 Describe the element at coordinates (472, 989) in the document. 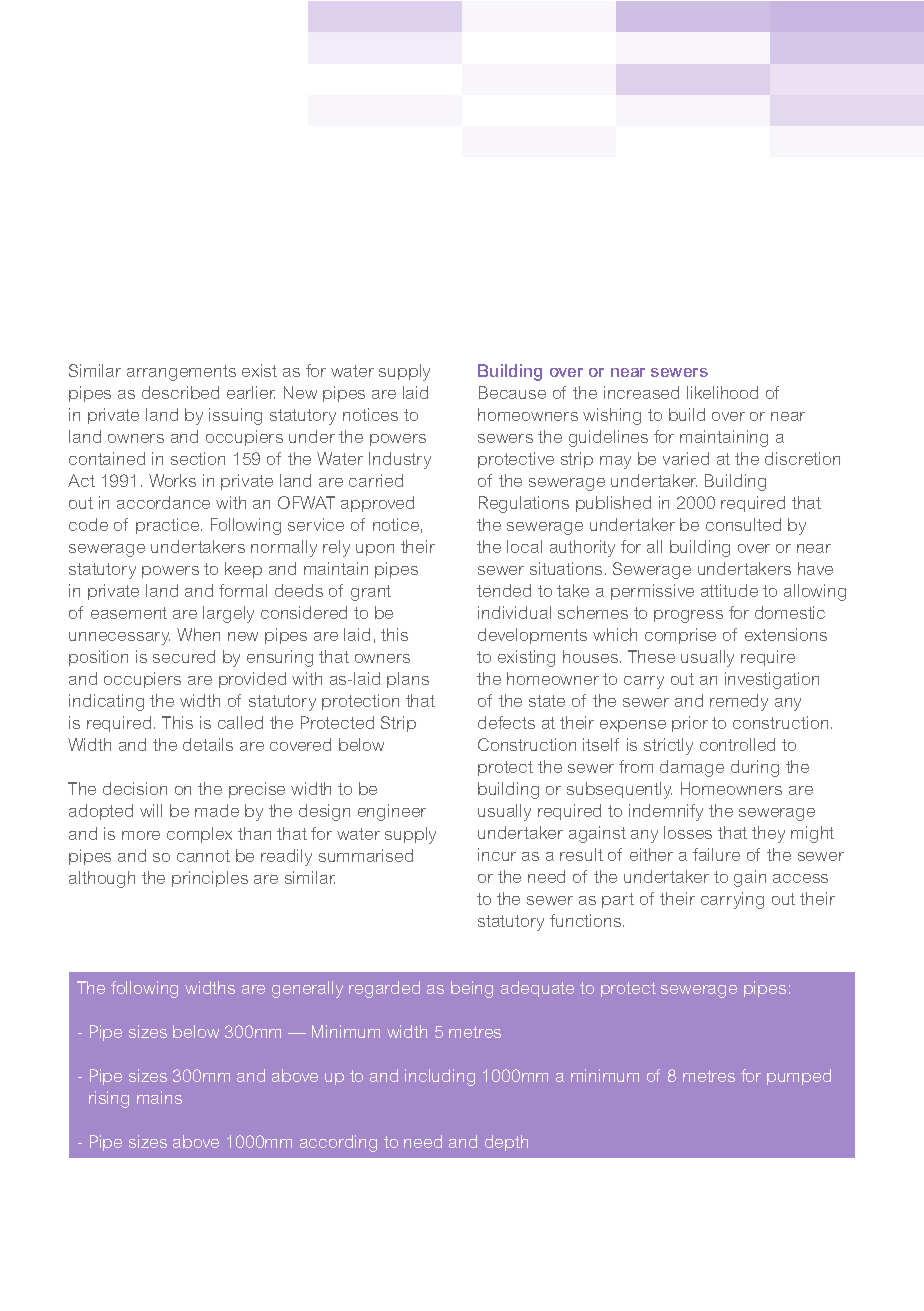

I see `being` at that location.
